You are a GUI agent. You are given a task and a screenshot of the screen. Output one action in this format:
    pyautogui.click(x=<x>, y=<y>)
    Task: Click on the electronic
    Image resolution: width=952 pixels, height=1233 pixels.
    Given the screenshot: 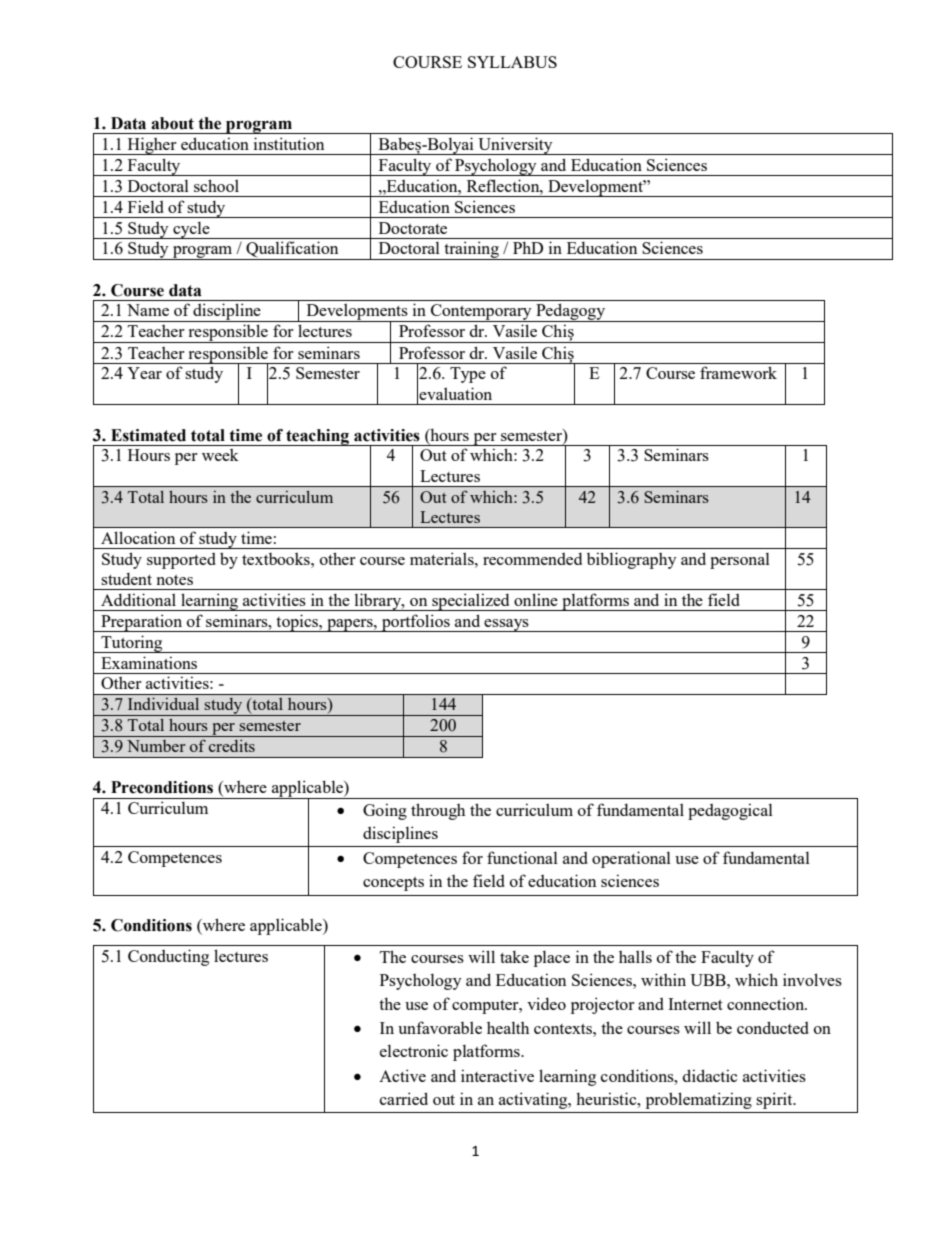 What is the action you would take?
    pyautogui.click(x=414, y=1050)
